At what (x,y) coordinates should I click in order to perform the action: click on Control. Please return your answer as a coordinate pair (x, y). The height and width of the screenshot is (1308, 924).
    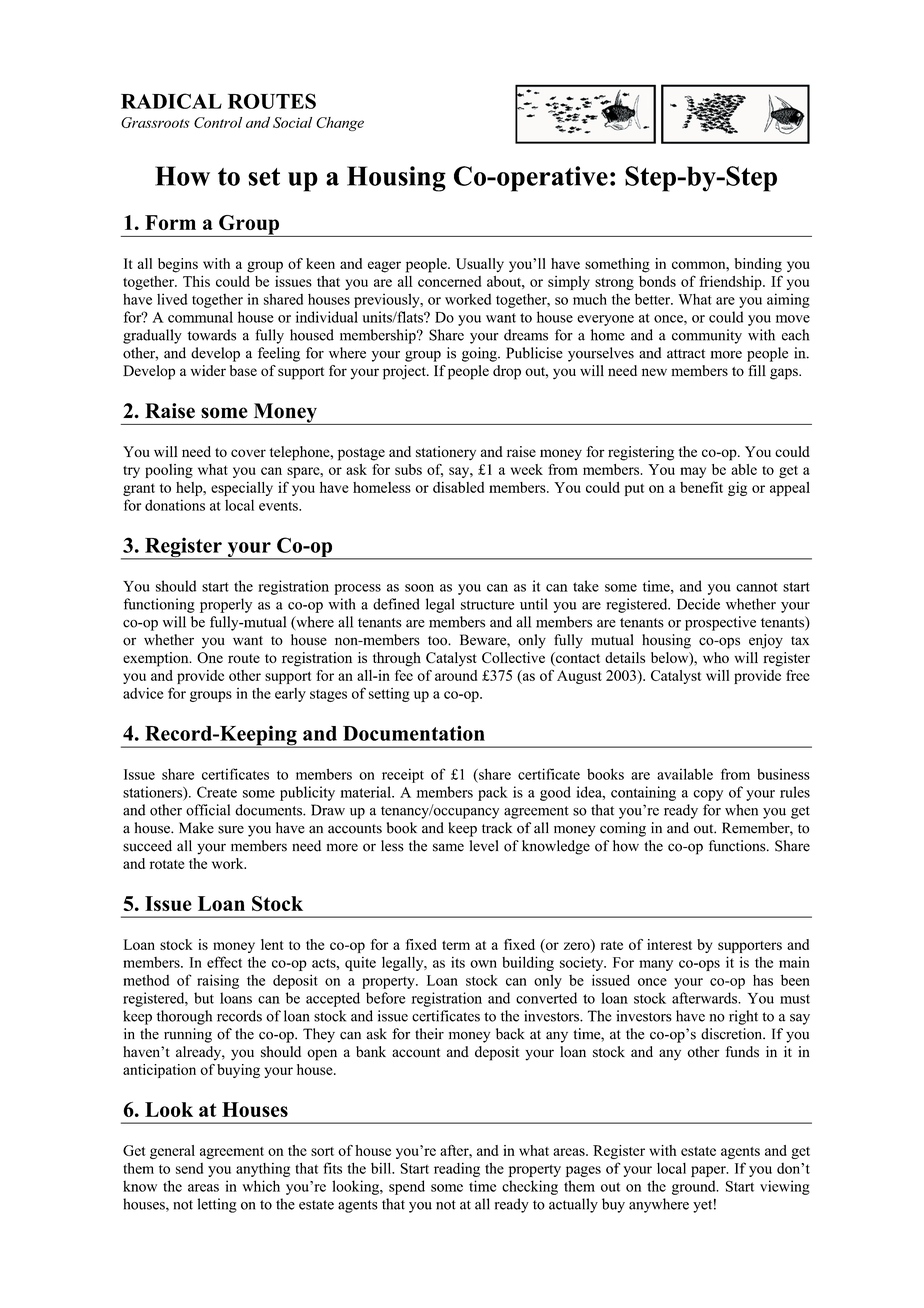
    Looking at the image, I should click on (218, 122).
